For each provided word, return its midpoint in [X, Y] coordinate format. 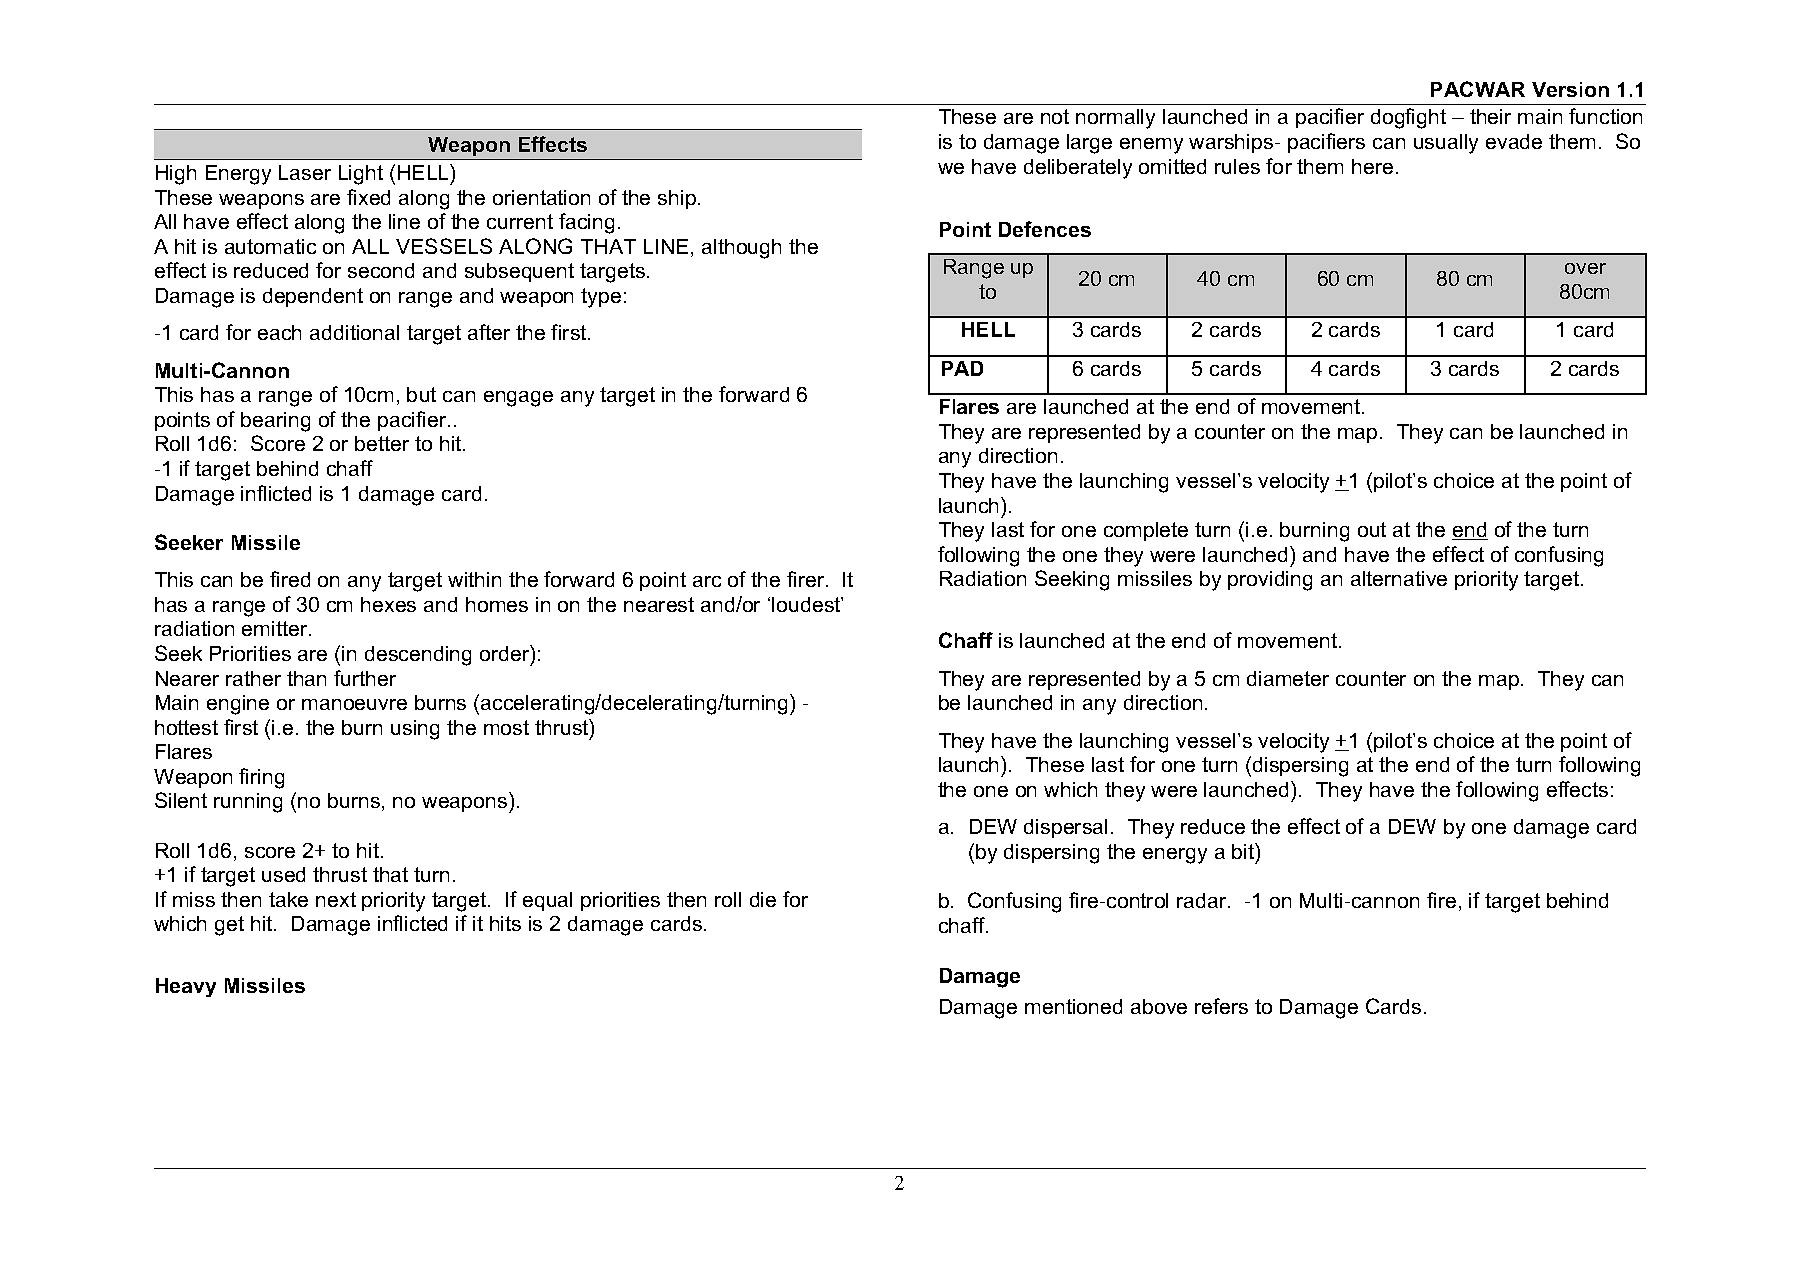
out [1372, 529]
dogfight [1408, 118]
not [1055, 116]
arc [707, 581]
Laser [305, 172]
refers [1221, 1006]
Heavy [186, 987]
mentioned [1073, 1006]
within [474, 579]
